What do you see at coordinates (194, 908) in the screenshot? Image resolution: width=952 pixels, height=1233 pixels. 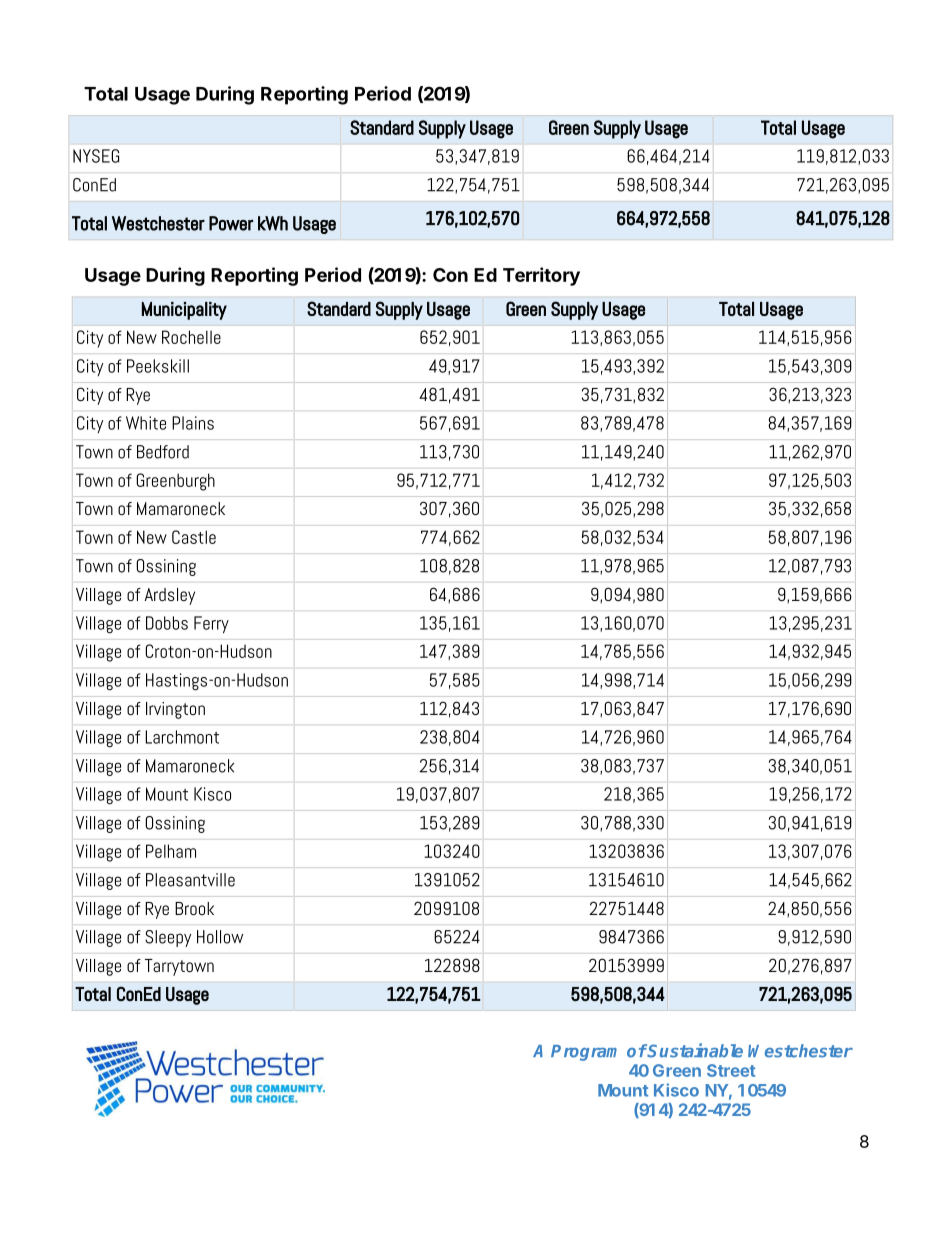 I see `Brook` at bounding box center [194, 908].
